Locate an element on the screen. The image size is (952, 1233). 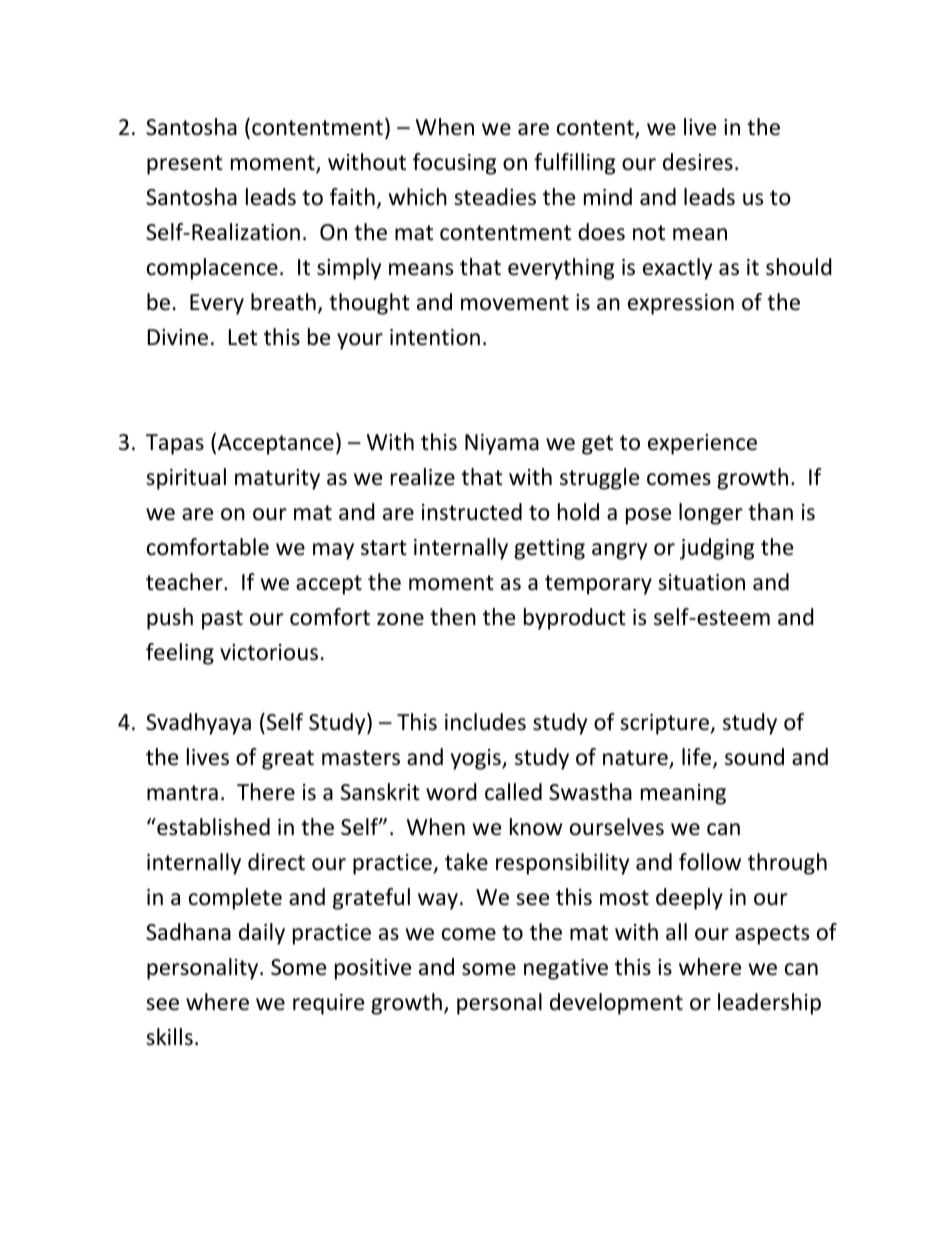
desires is located at coordinates (698, 162).
